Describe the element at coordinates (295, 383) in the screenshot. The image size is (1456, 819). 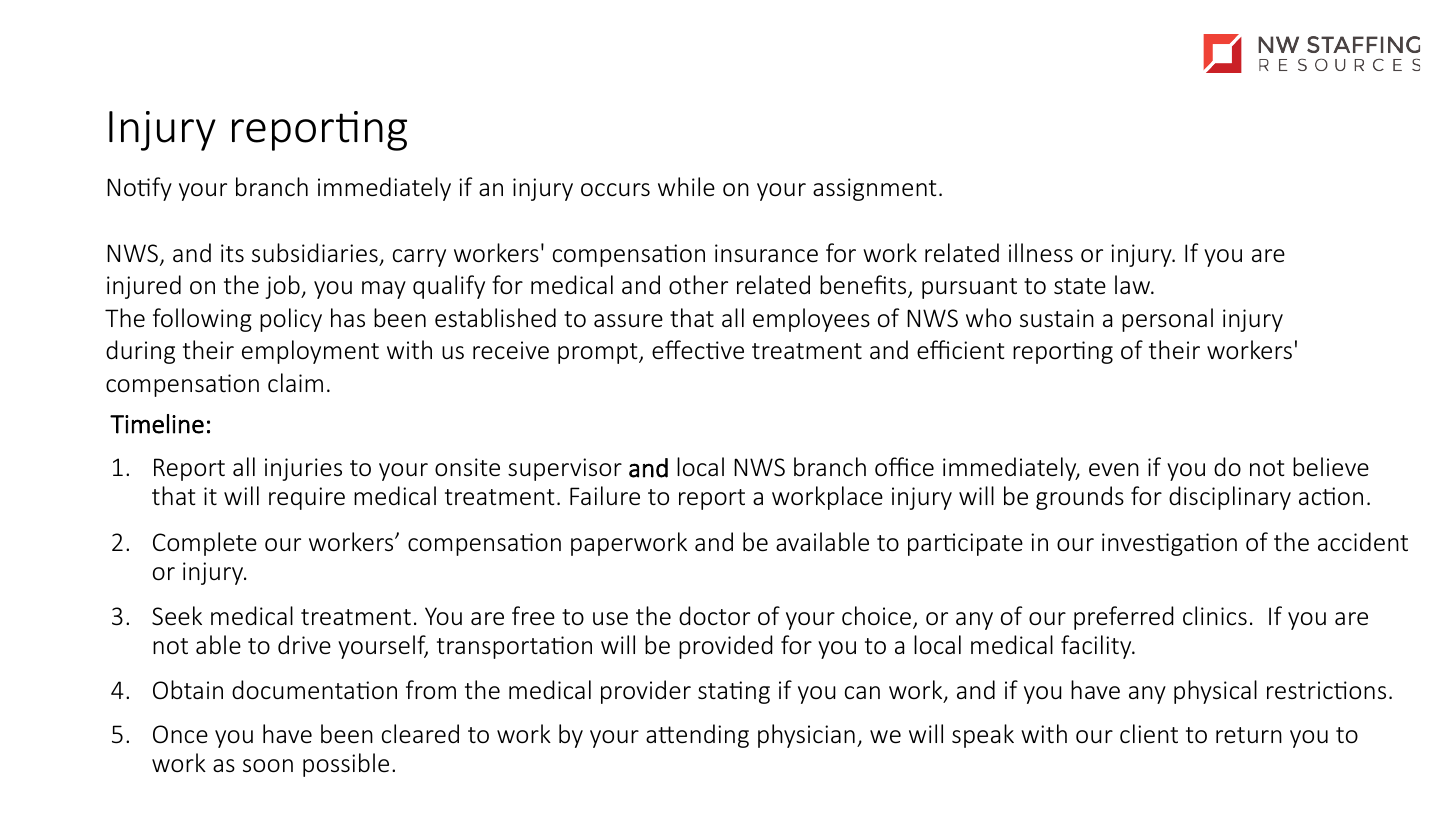
I see `claim` at that location.
